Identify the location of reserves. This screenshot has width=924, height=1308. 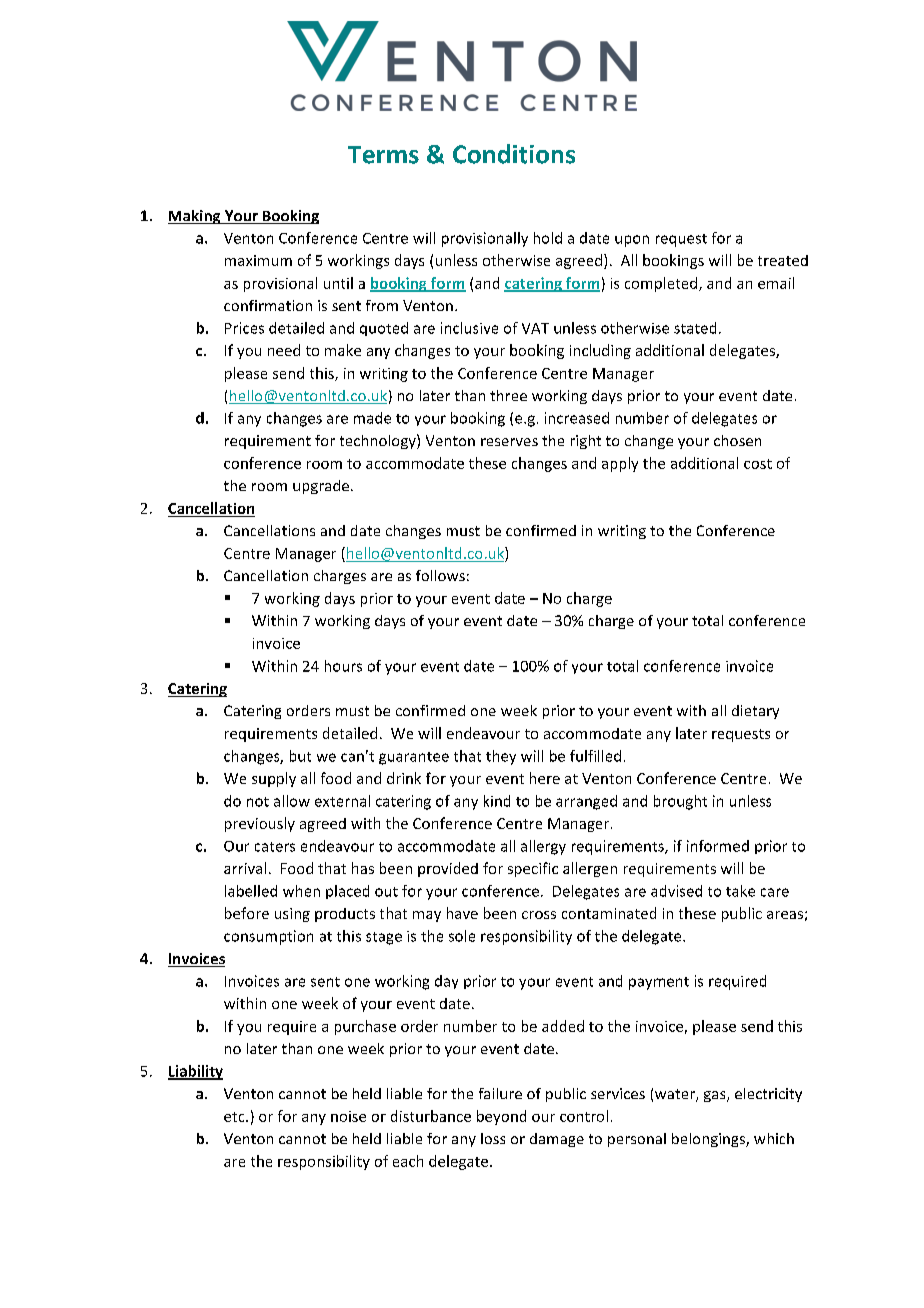
(509, 442).
